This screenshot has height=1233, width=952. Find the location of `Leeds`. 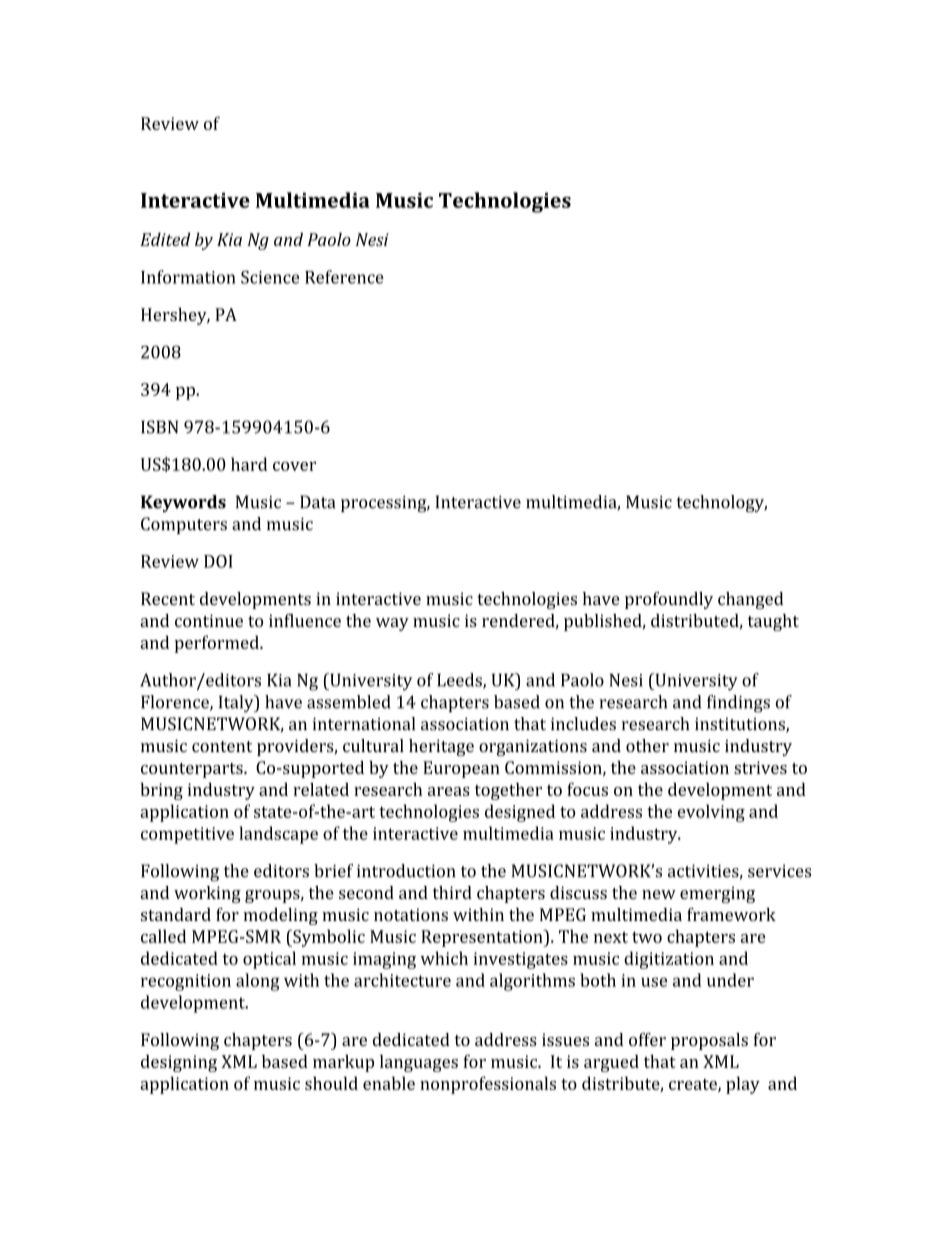

Leeds is located at coordinates (460, 681).
